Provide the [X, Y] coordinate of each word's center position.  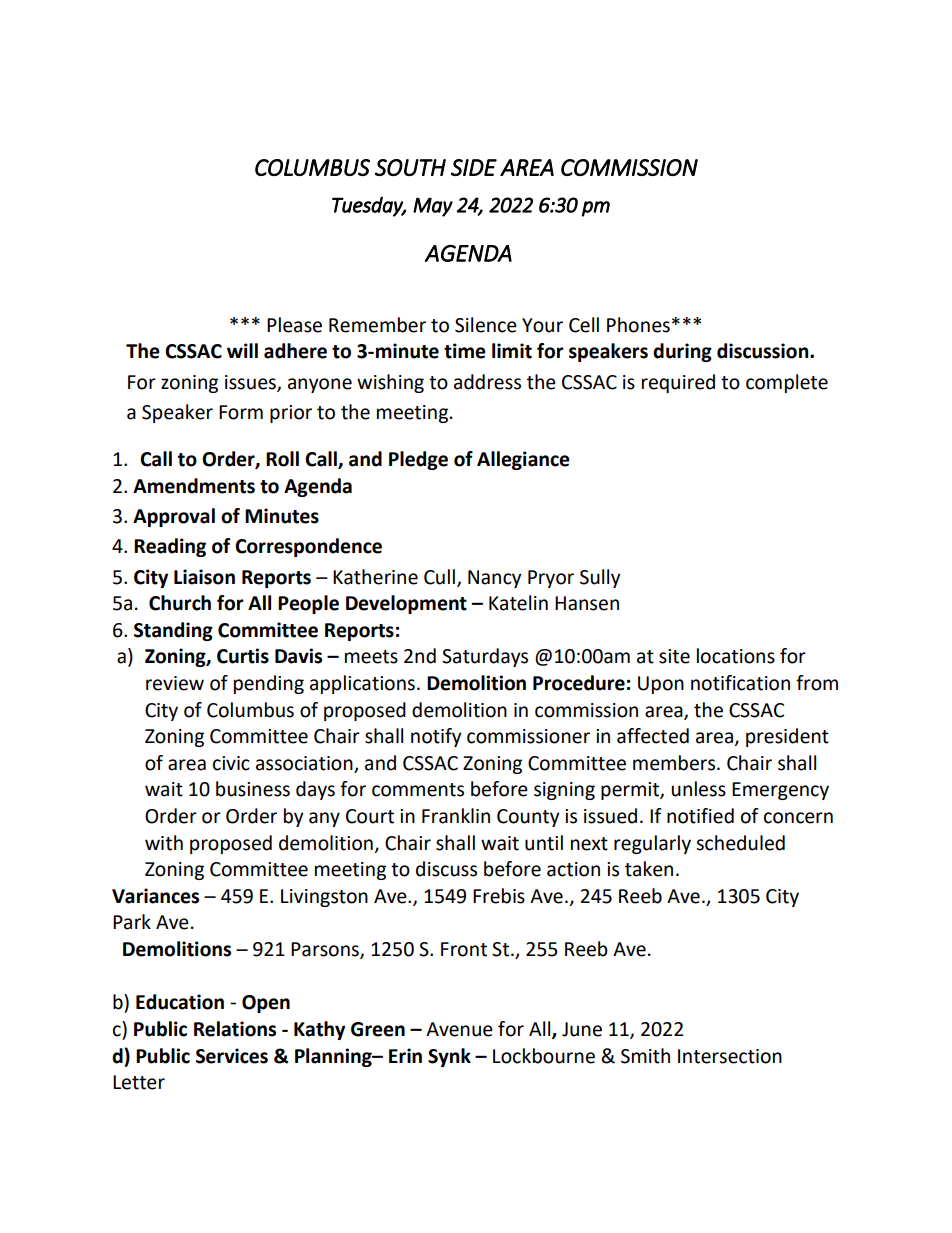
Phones [638, 325]
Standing [173, 631]
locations [736, 656]
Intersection [730, 1056]
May [433, 207]
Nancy [495, 579]
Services [232, 1056]
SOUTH [410, 167]
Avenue [459, 1029]
